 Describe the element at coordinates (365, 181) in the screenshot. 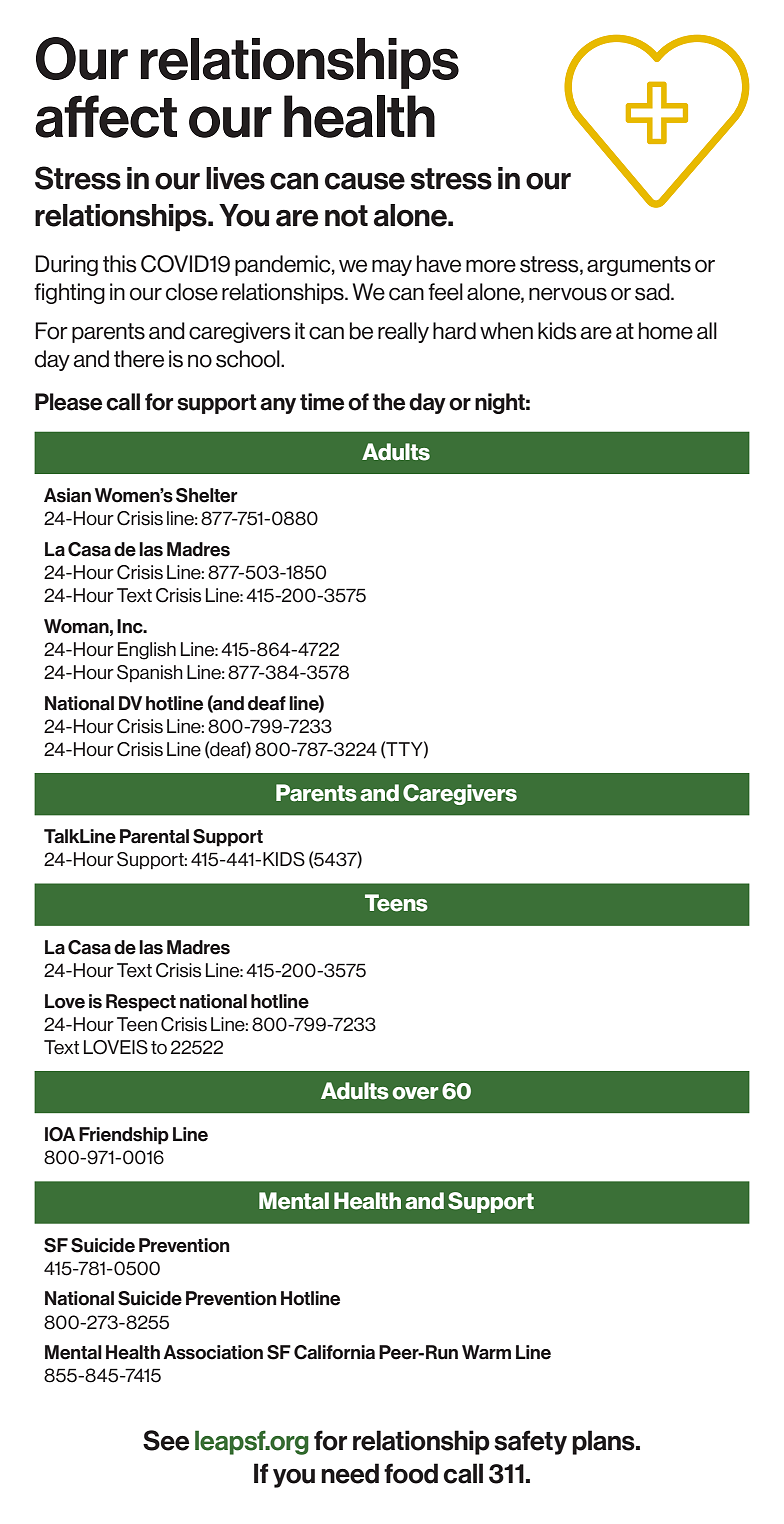

I see `cause` at that location.
